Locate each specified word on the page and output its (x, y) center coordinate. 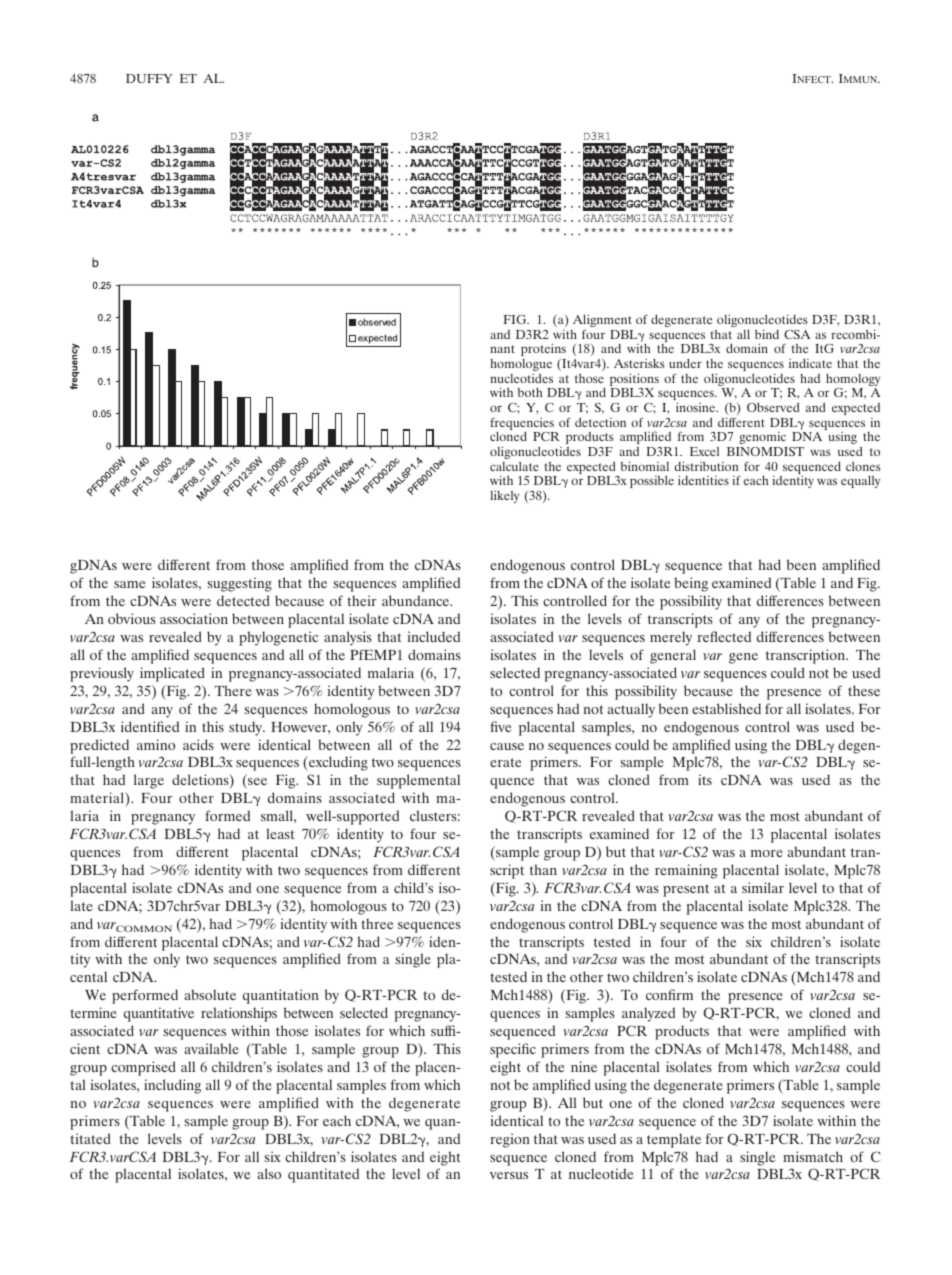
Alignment (602, 320)
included (434, 636)
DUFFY (149, 78)
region (510, 1140)
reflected (724, 636)
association (194, 618)
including (172, 1086)
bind (767, 334)
